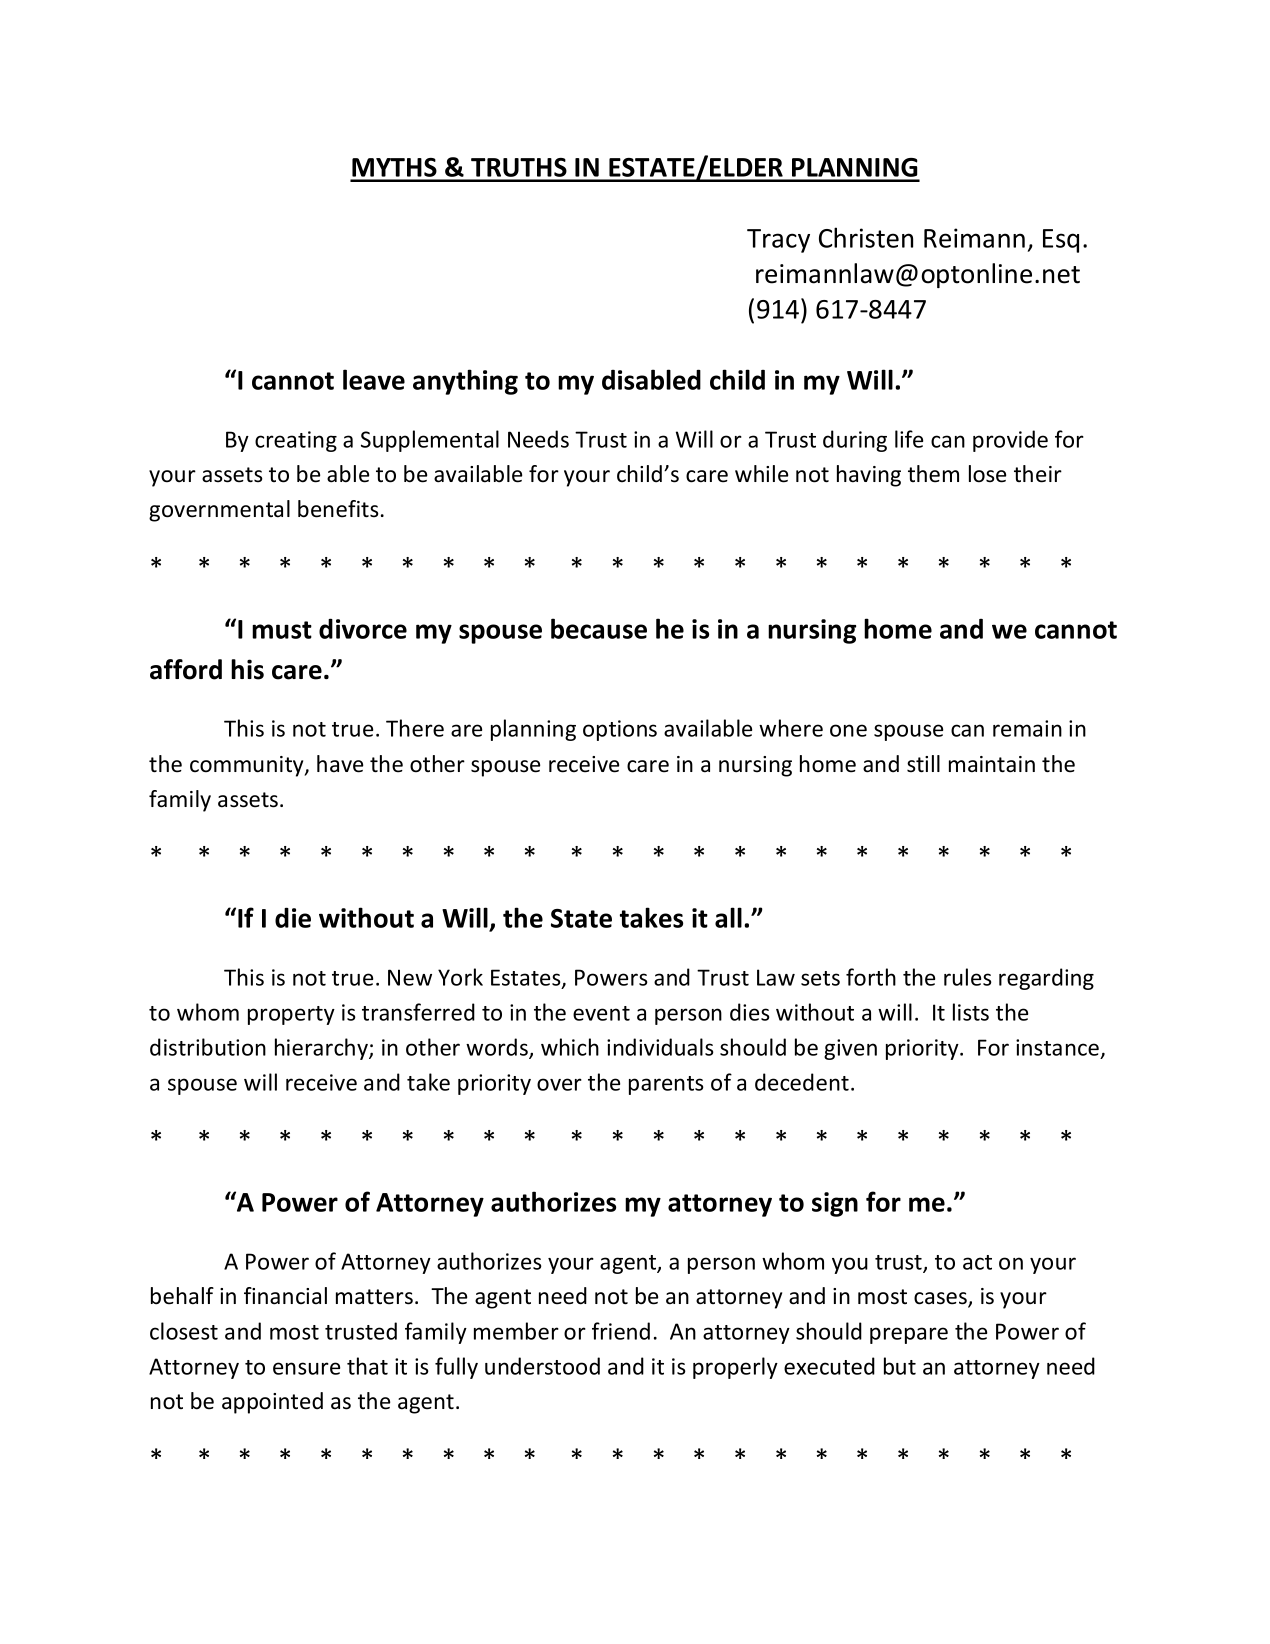  I want to click on options, so click(620, 730).
